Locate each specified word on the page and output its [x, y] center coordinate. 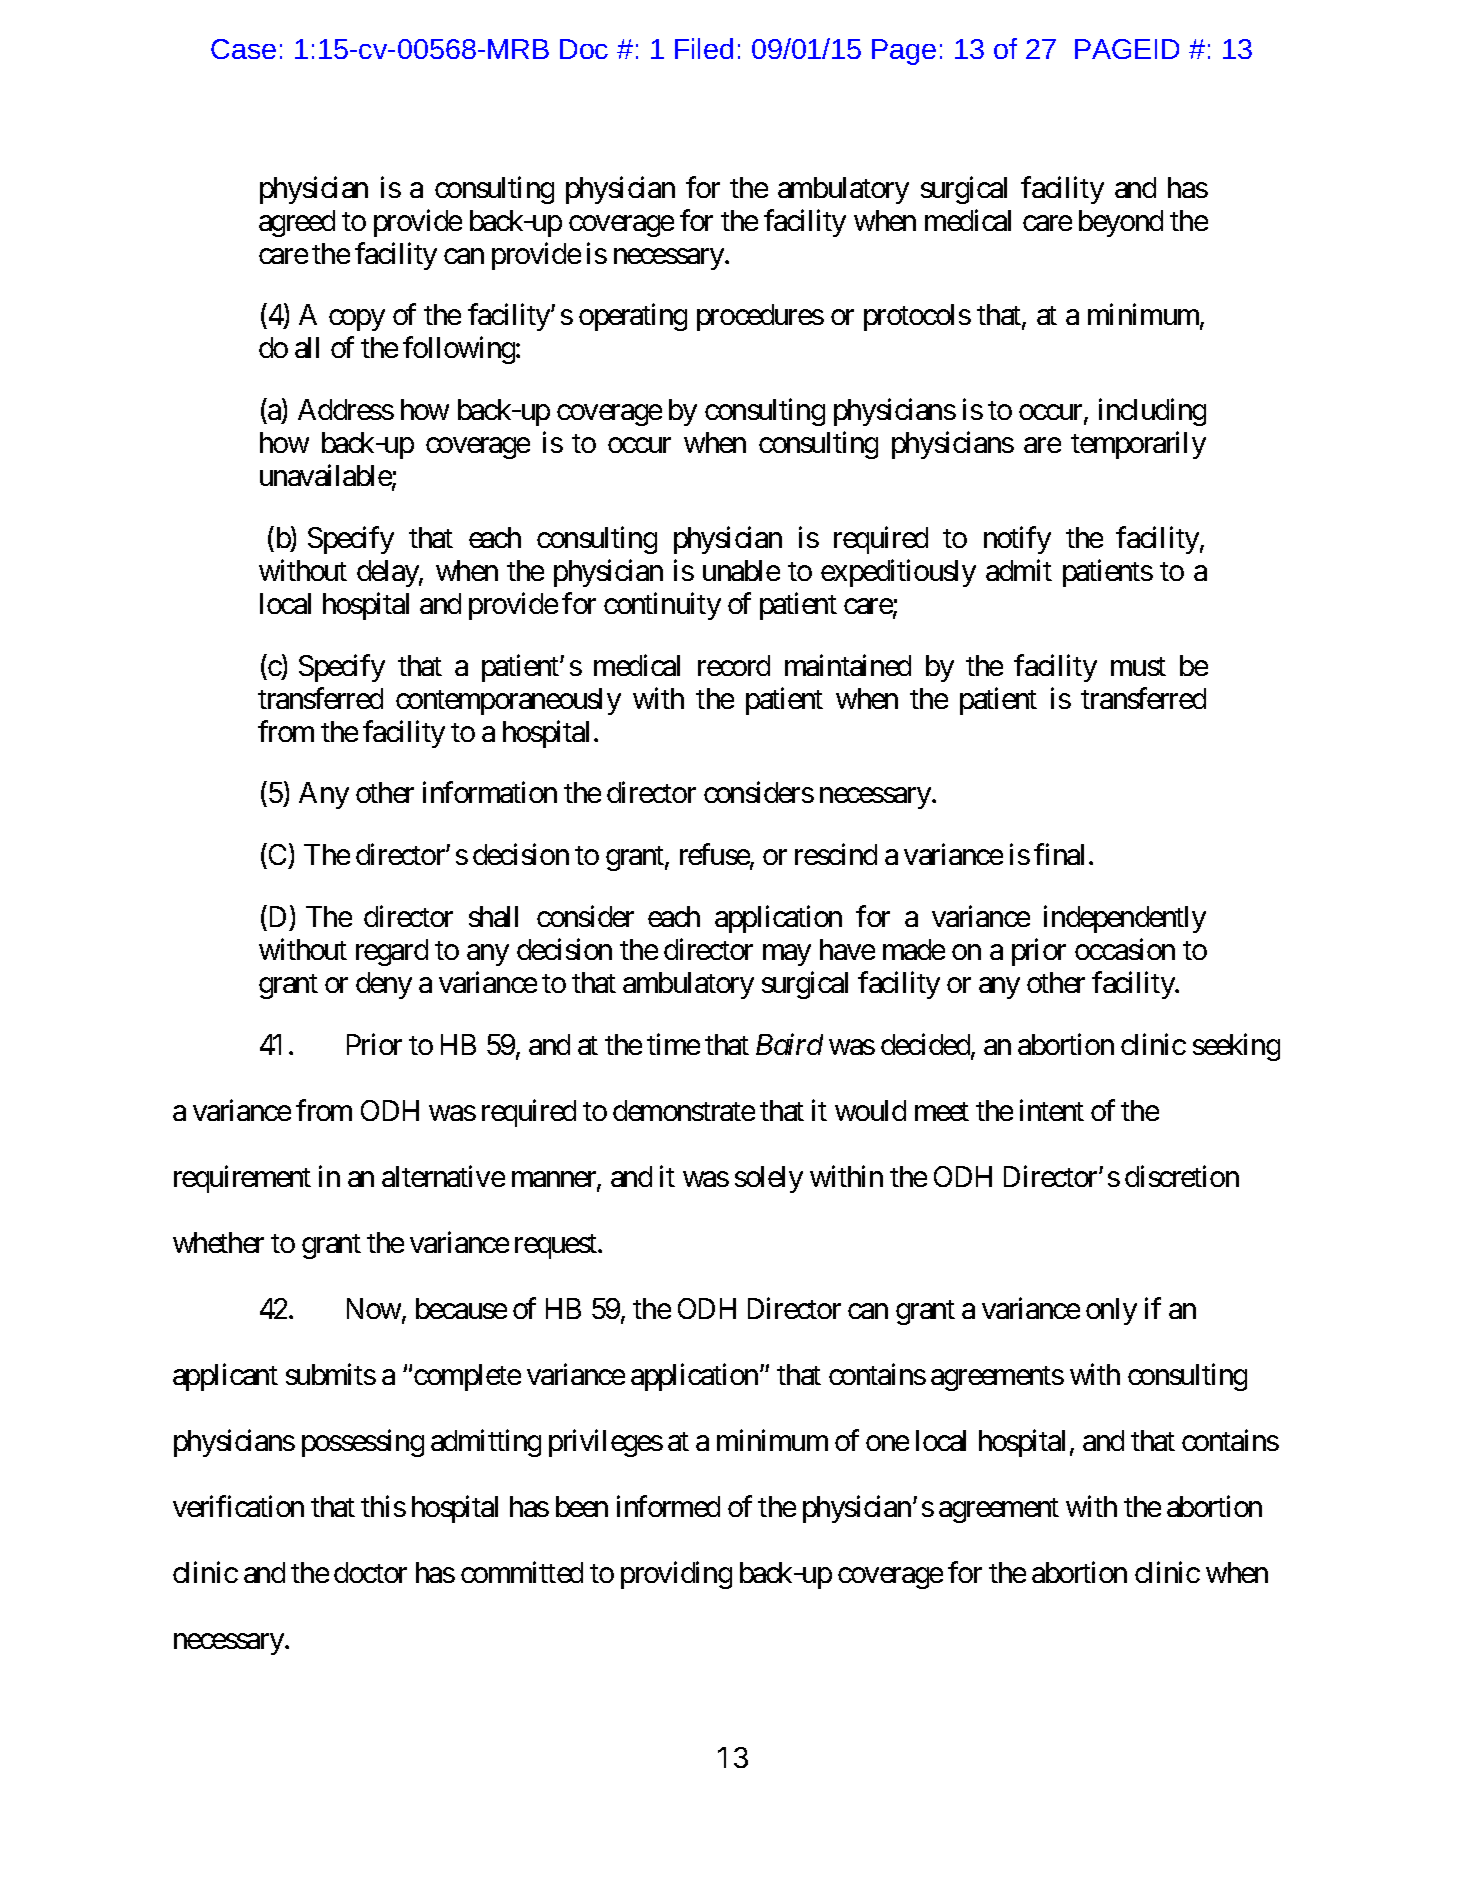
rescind [836, 854]
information [490, 792]
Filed [704, 48]
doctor [370, 1572]
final [1059, 854]
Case [243, 49]
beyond [1121, 223]
